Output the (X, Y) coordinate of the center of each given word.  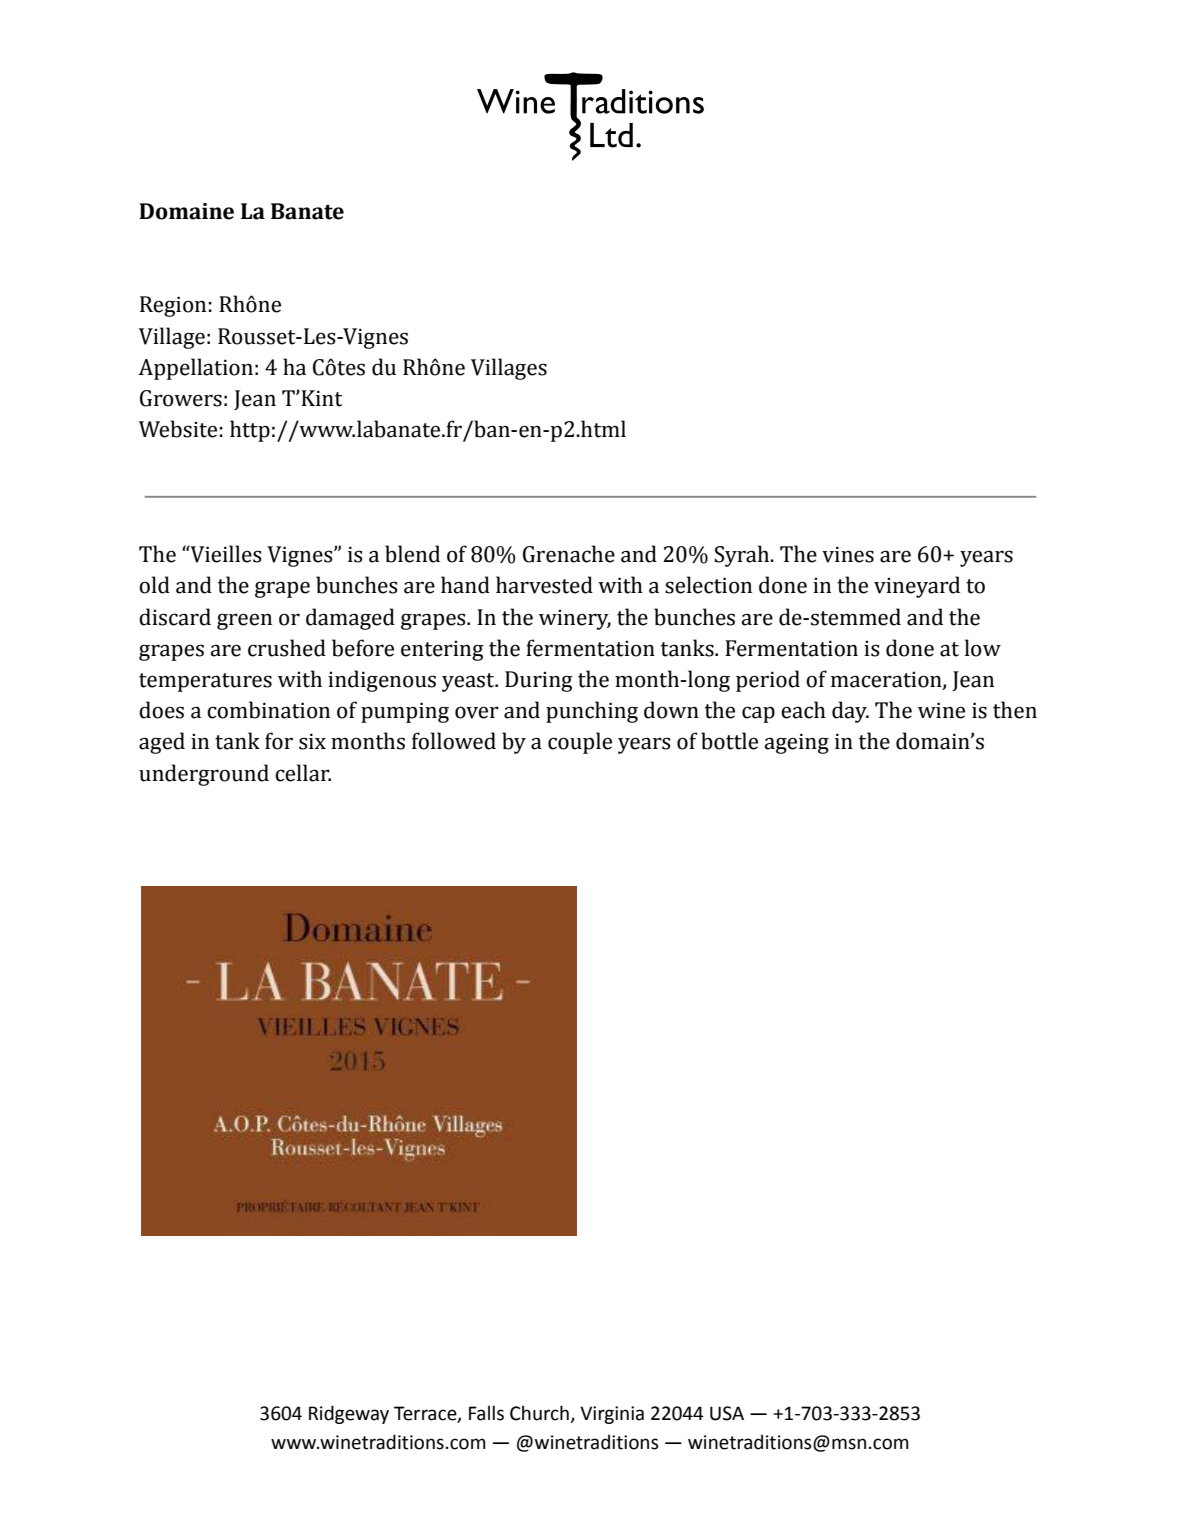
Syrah (743, 556)
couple (580, 743)
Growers (181, 398)
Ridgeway (349, 1414)
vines (848, 554)
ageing (796, 743)
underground (204, 775)
